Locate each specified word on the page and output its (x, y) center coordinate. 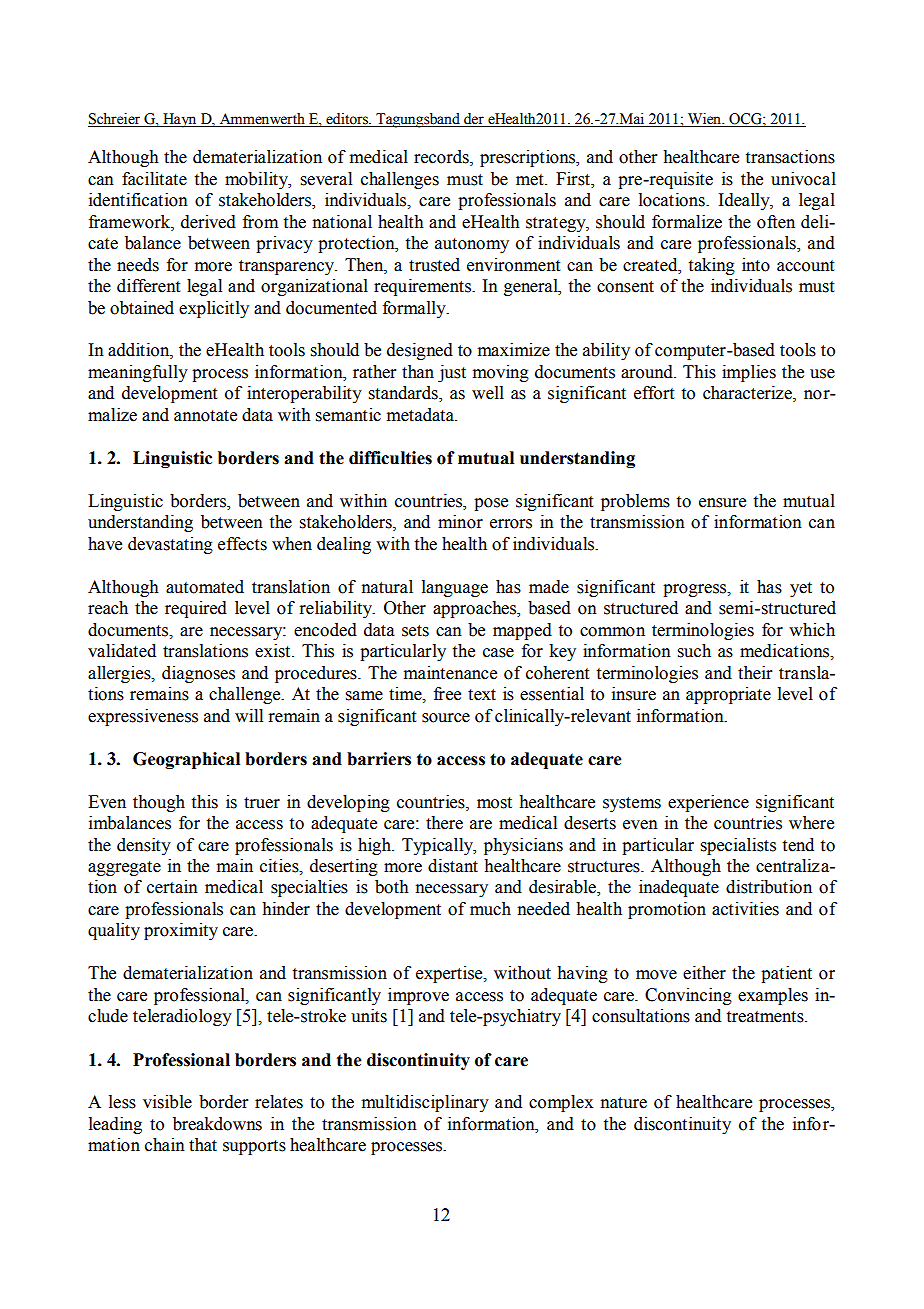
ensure (722, 503)
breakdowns (217, 1124)
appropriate (728, 695)
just (452, 373)
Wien (705, 120)
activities (745, 909)
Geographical (186, 760)
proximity (181, 931)
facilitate (154, 179)
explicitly (214, 309)
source (446, 718)
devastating (170, 545)
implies (749, 373)
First (574, 179)
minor (460, 522)
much (490, 909)
